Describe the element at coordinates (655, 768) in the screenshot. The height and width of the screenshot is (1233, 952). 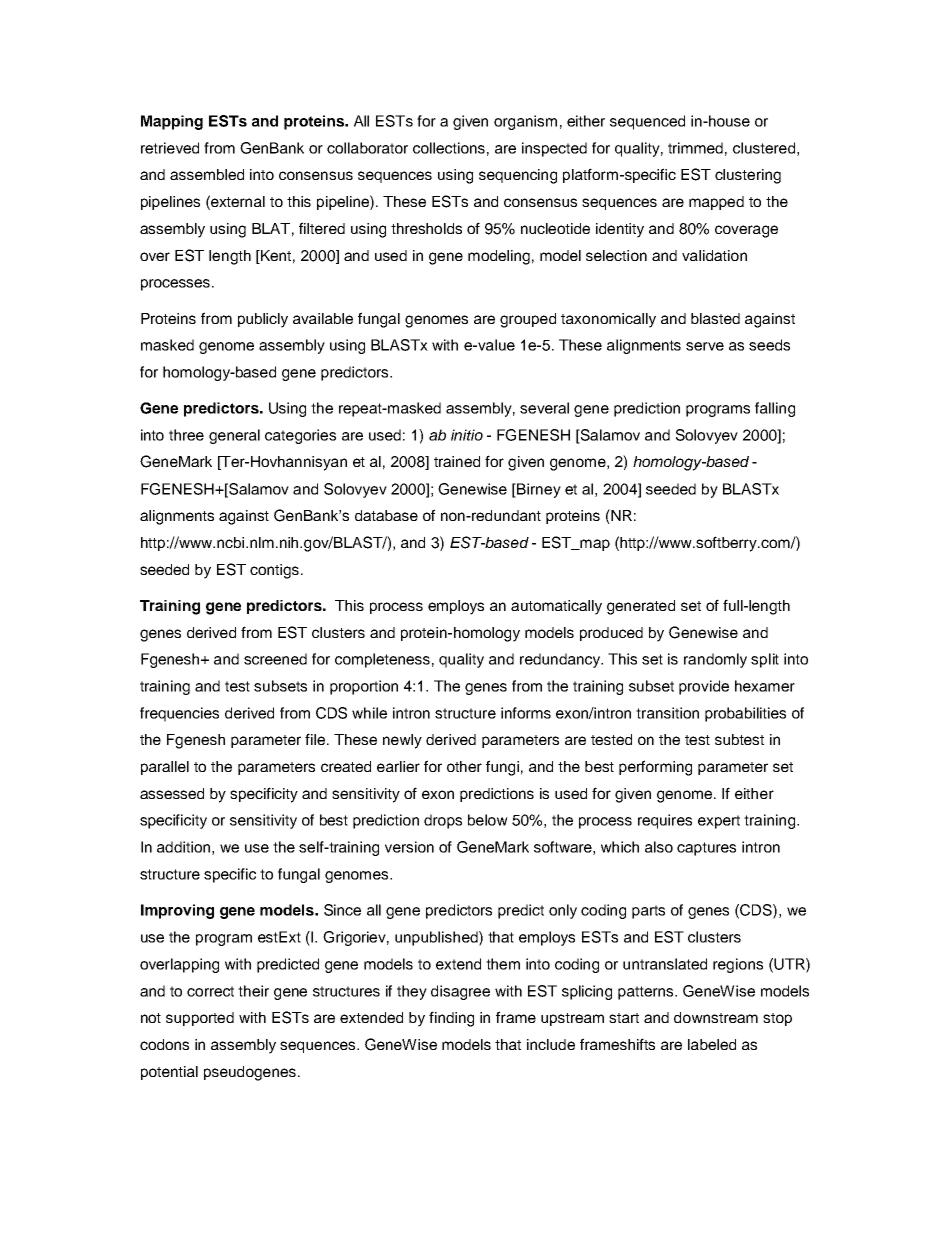
I see `performing` at that location.
